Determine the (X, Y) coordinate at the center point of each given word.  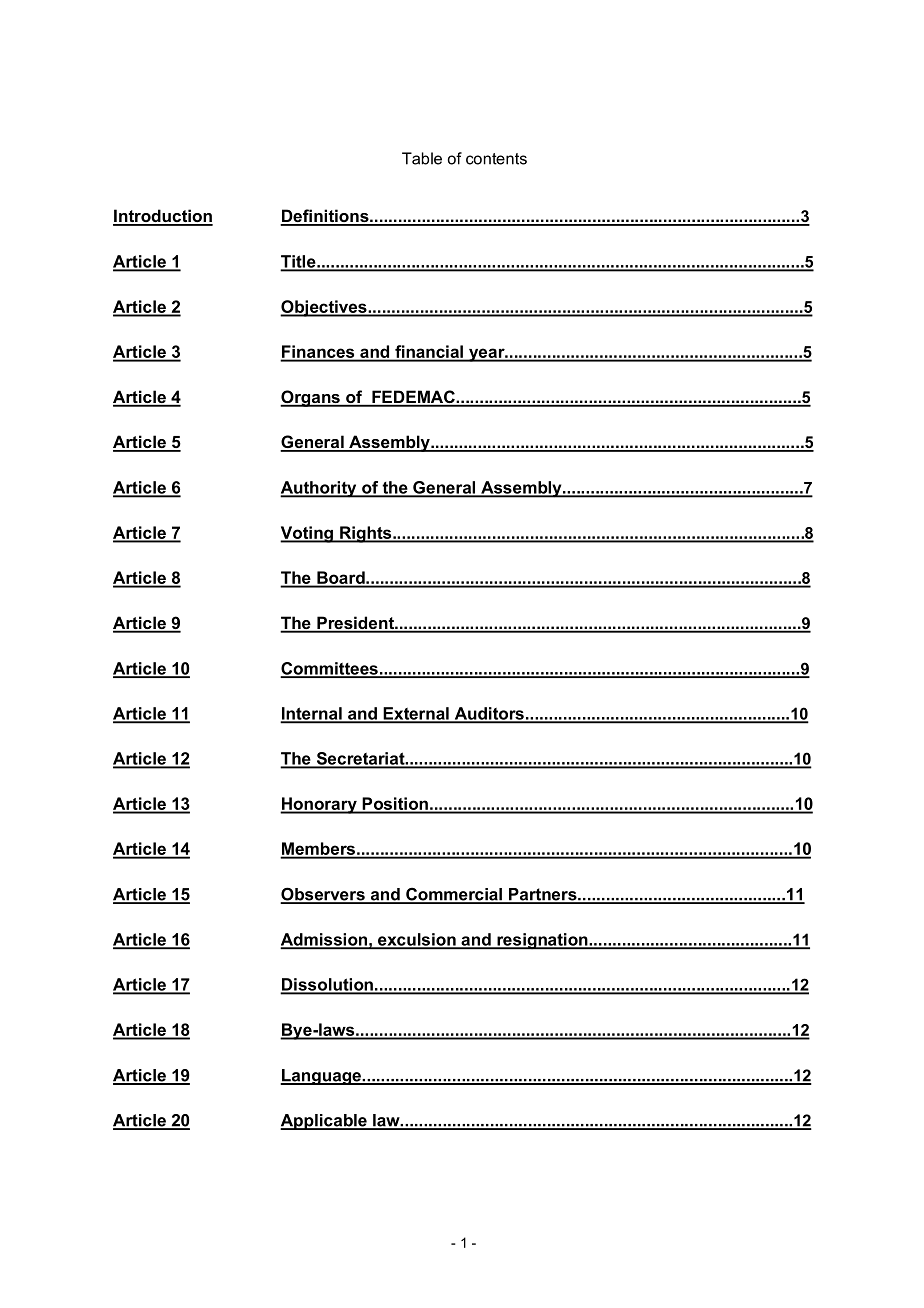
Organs (311, 398)
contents (496, 159)
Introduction (163, 217)
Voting (307, 534)
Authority (319, 489)
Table (422, 158)
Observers (323, 895)
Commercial (454, 895)
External (416, 714)
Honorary (319, 805)
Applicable (324, 1122)
